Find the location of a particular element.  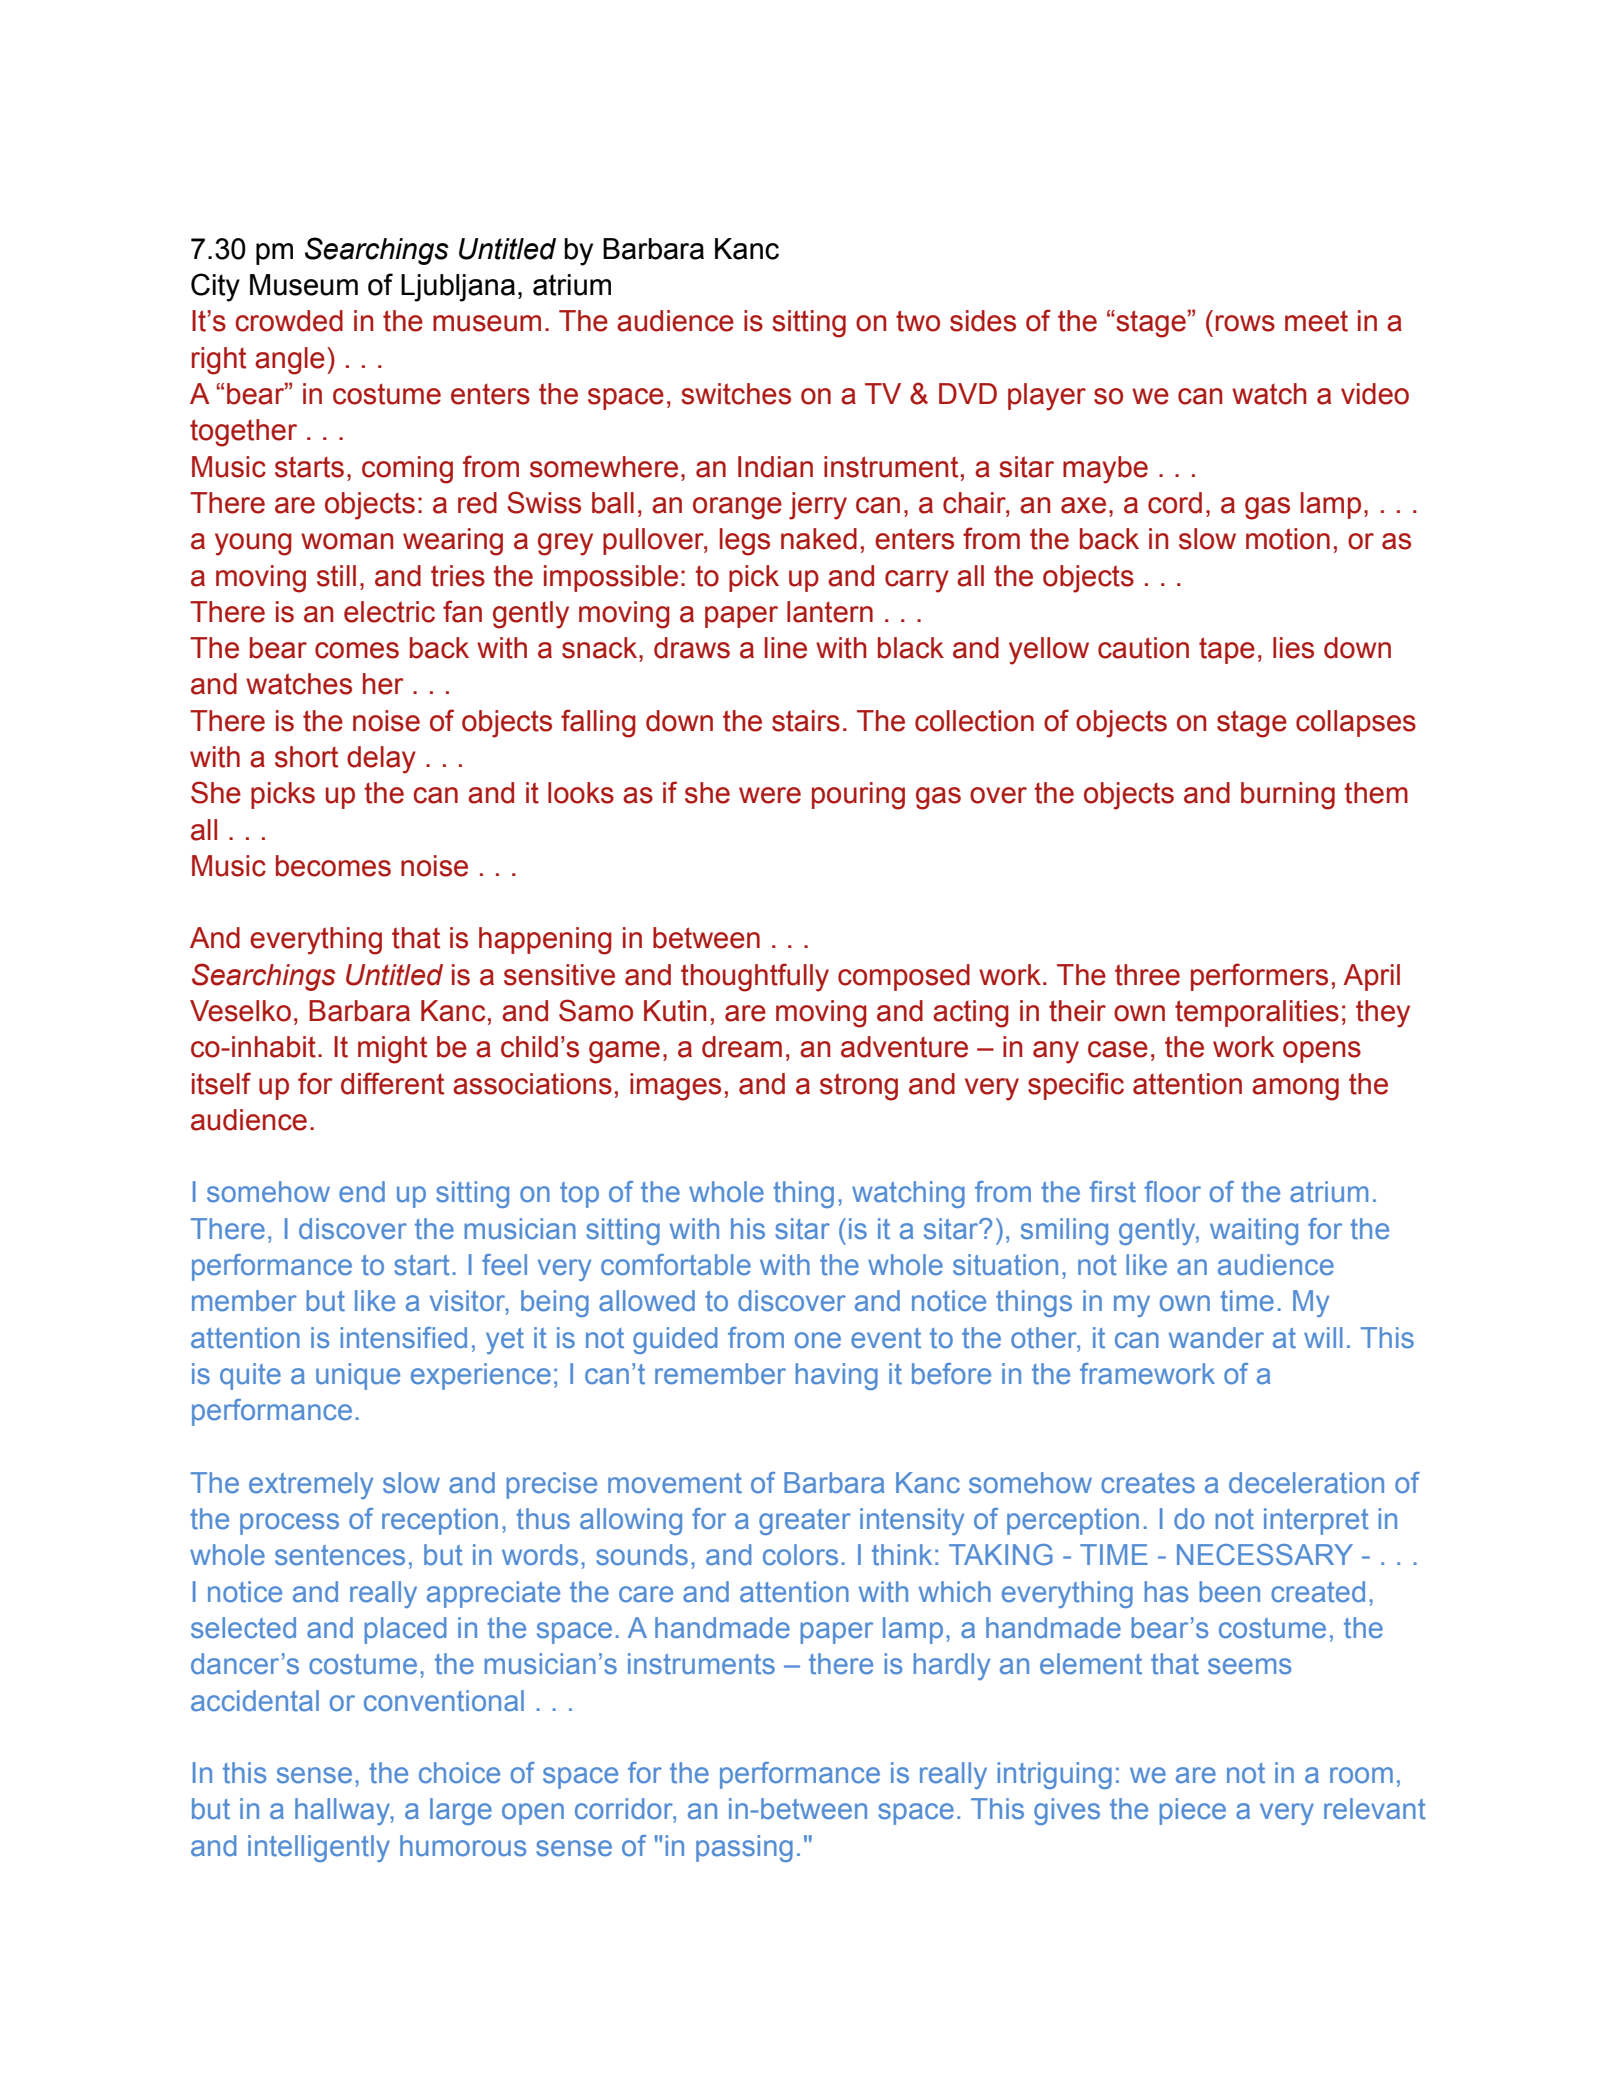

dream is located at coordinates (742, 1047).
